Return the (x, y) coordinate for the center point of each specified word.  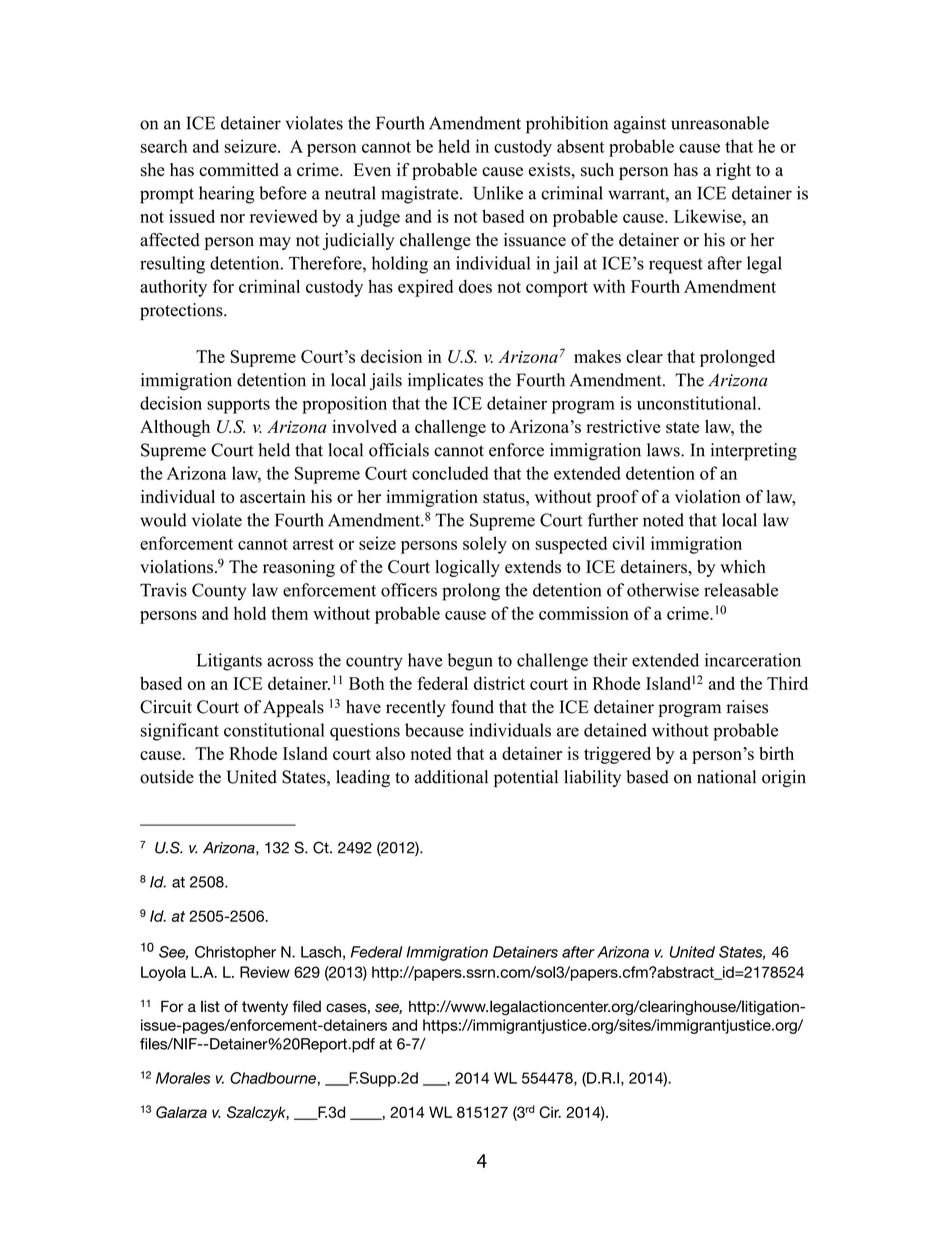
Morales (183, 1078)
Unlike (498, 193)
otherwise (663, 590)
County (219, 592)
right (733, 171)
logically (467, 568)
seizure (251, 146)
